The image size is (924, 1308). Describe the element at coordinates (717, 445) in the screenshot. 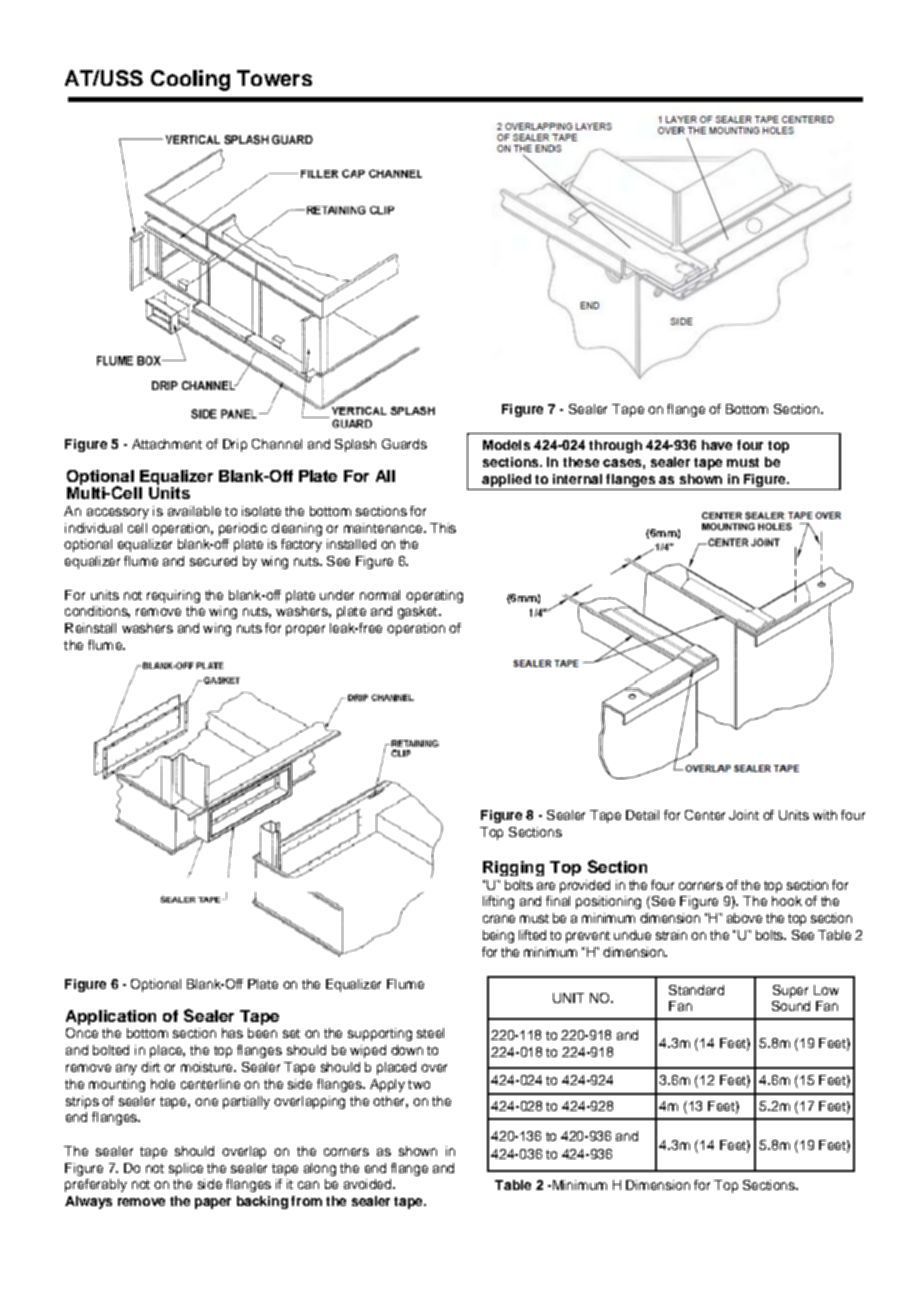

I see `have` at that location.
